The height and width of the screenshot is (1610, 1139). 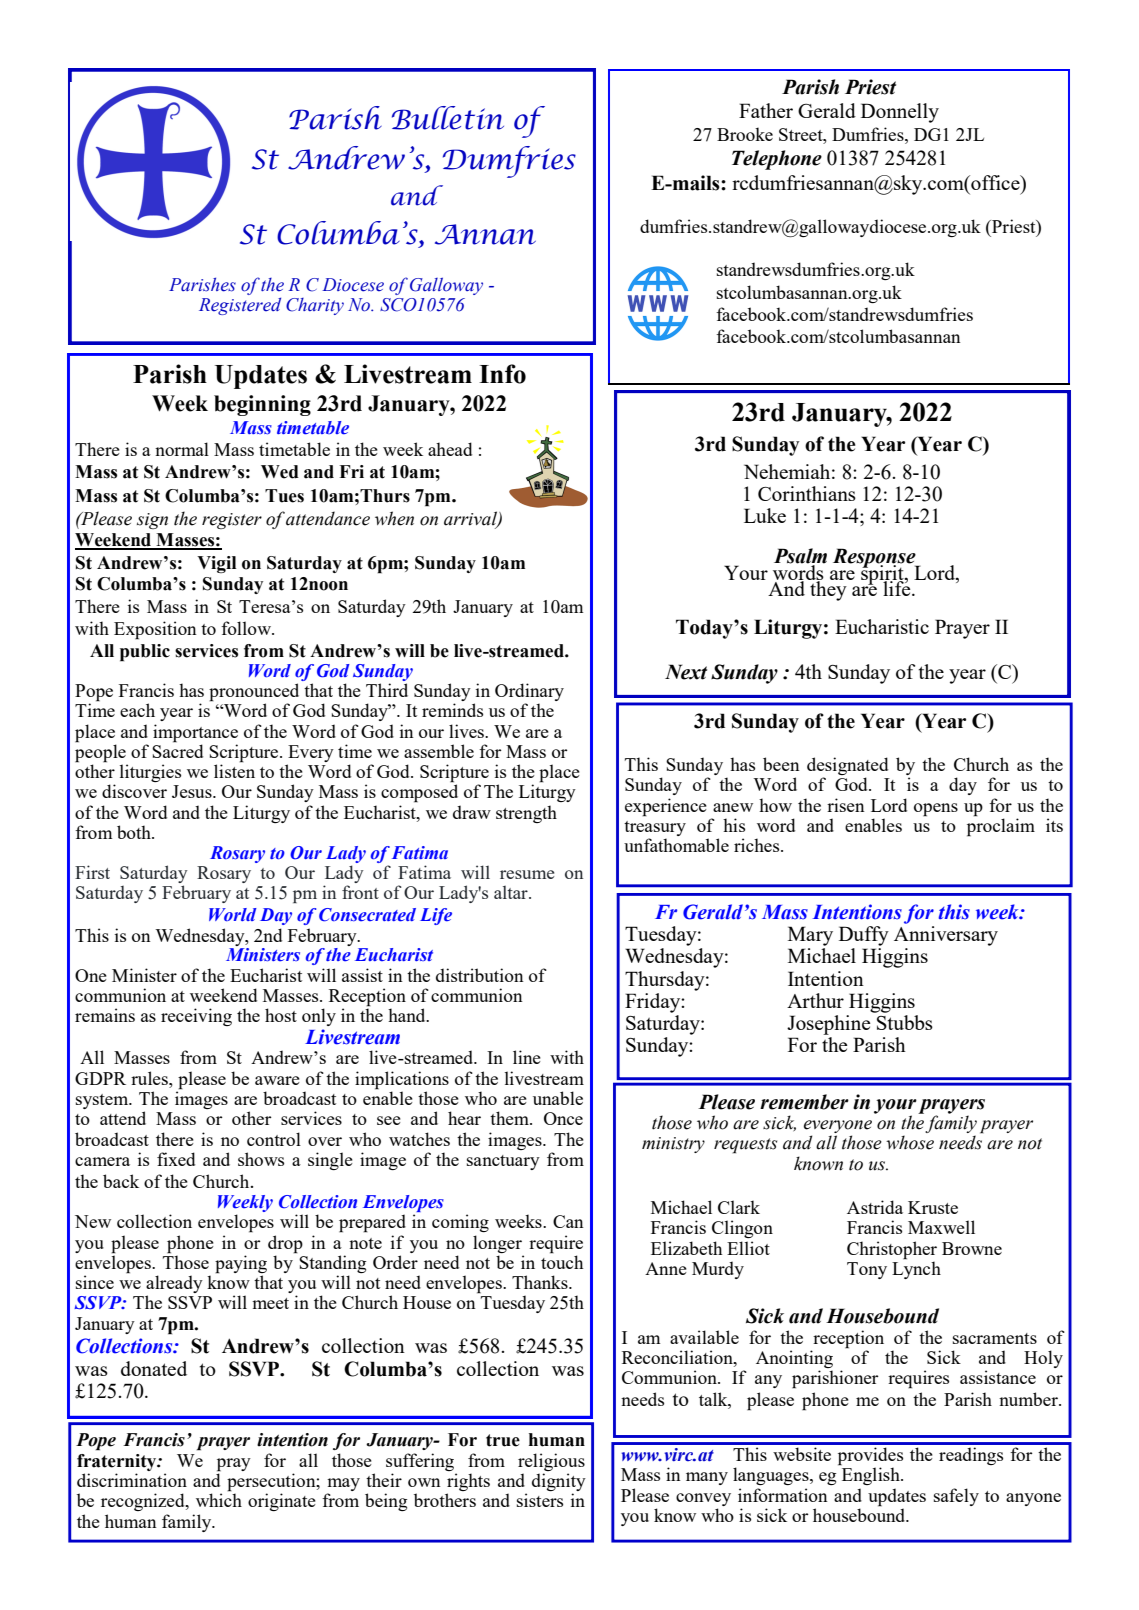 What do you see at coordinates (529, 693) in the screenshot?
I see `Ordinary` at bounding box center [529, 693].
